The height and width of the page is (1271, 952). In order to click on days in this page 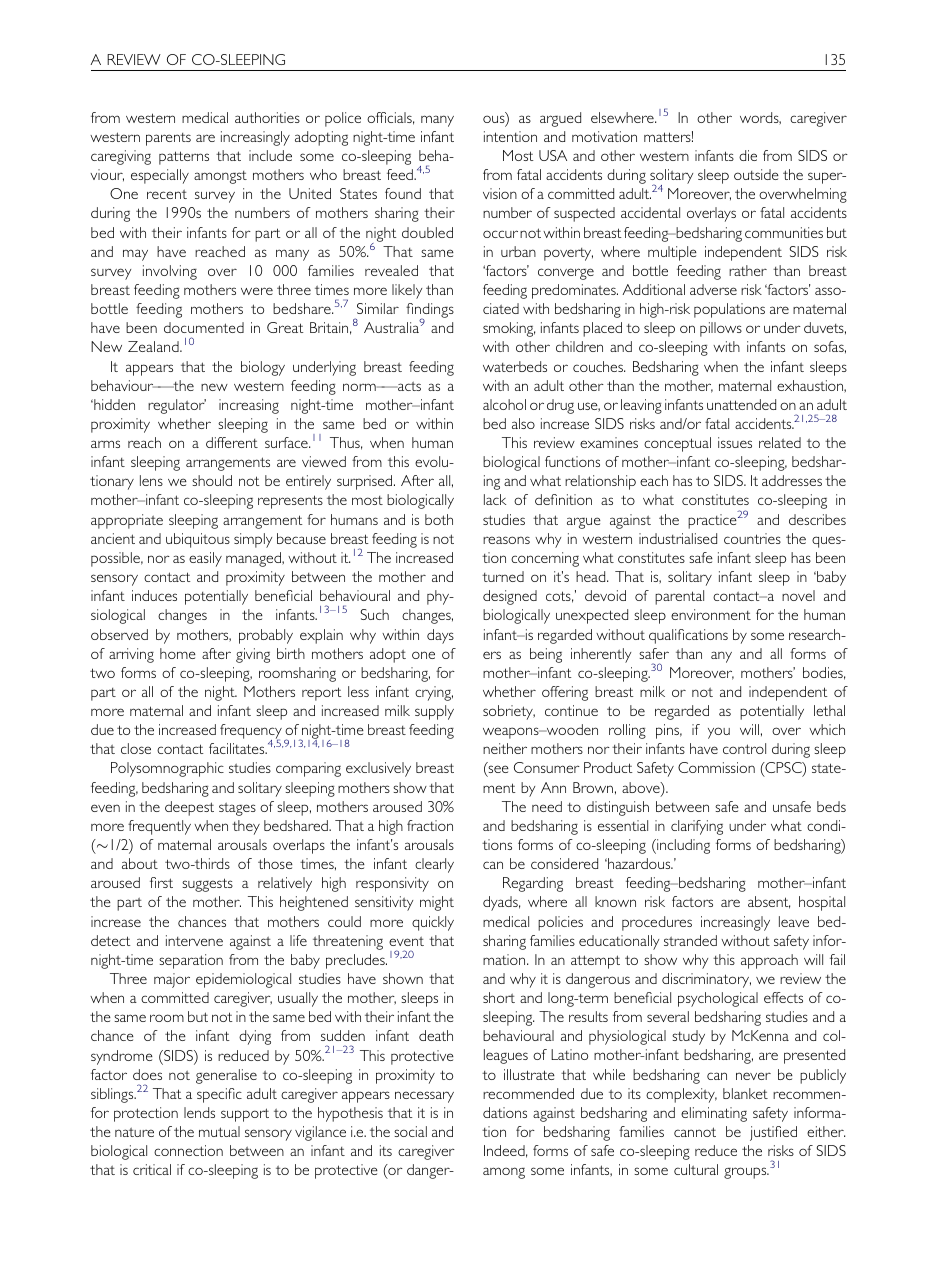, I will do `click(440, 636)`.
